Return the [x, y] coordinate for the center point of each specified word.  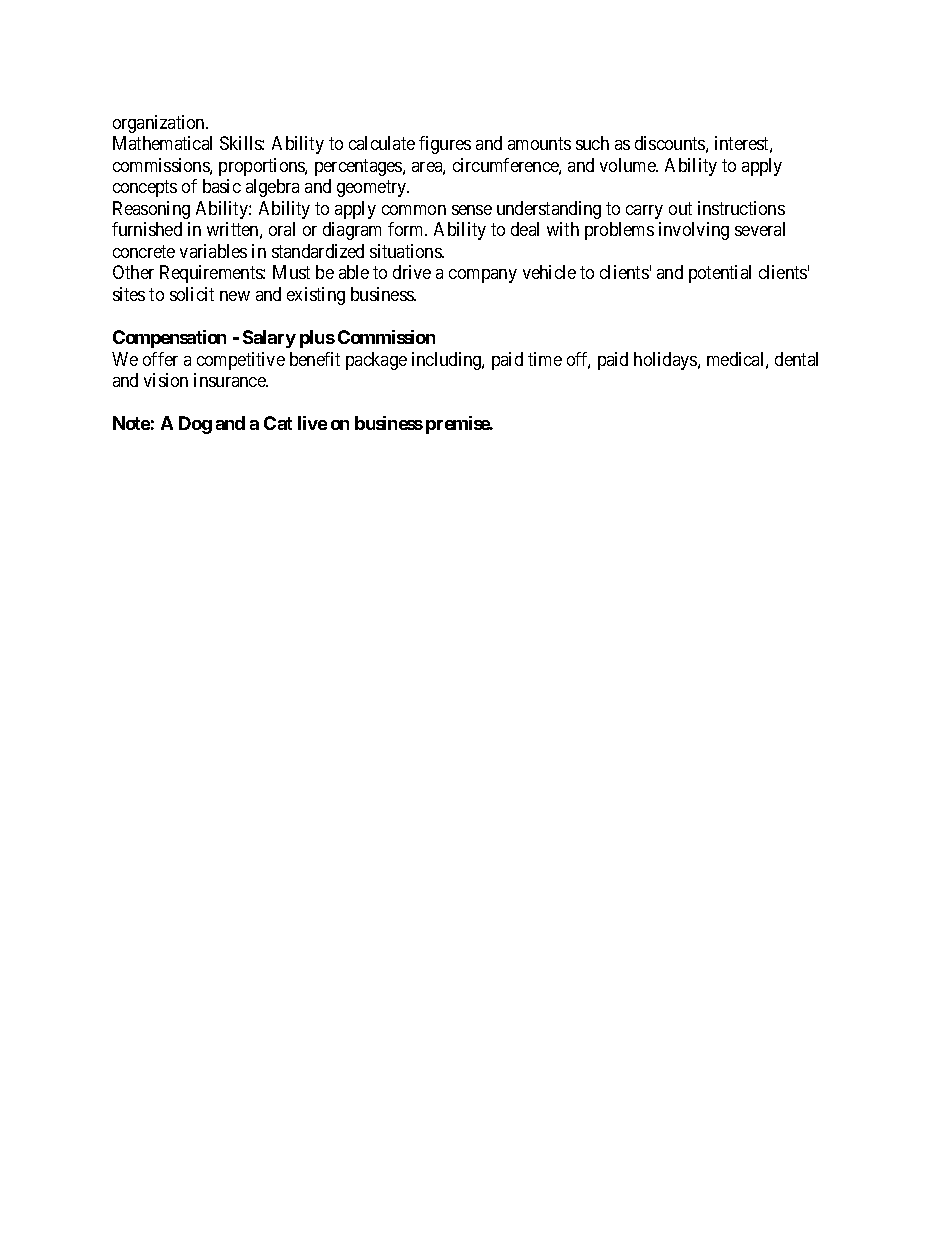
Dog [195, 425]
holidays [666, 361]
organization [160, 124]
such [592, 143]
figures [445, 145]
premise [458, 425]
